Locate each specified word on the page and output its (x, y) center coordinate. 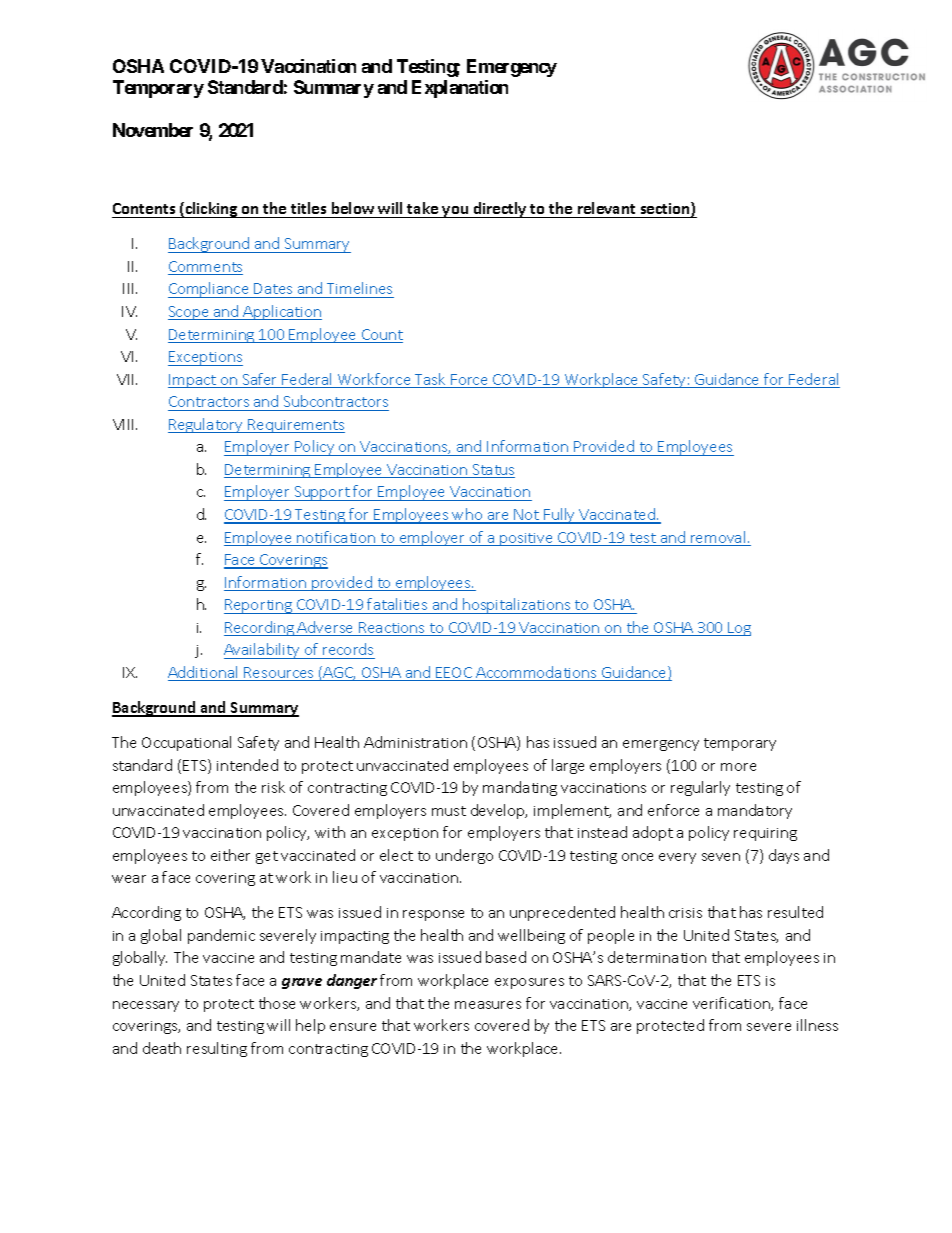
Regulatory (207, 425)
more (738, 767)
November (153, 130)
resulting (217, 1049)
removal (718, 538)
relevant (606, 208)
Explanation (460, 89)
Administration (415, 742)
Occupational (186, 743)
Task (430, 380)
